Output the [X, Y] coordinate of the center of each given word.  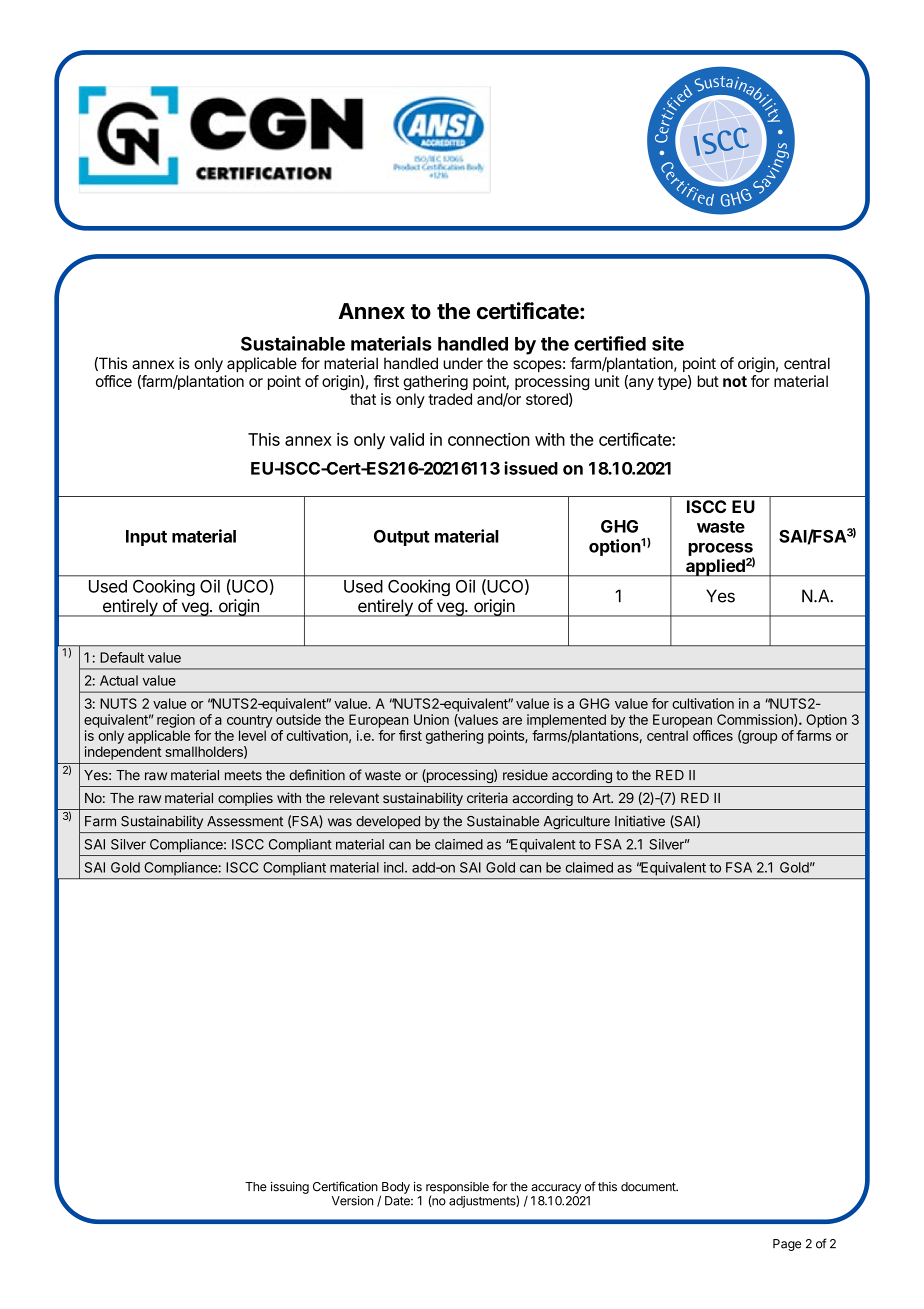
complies [245, 799]
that [363, 399]
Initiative [640, 821]
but [708, 381]
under [463, 363]
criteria [487, 797]
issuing [290, 1187]
